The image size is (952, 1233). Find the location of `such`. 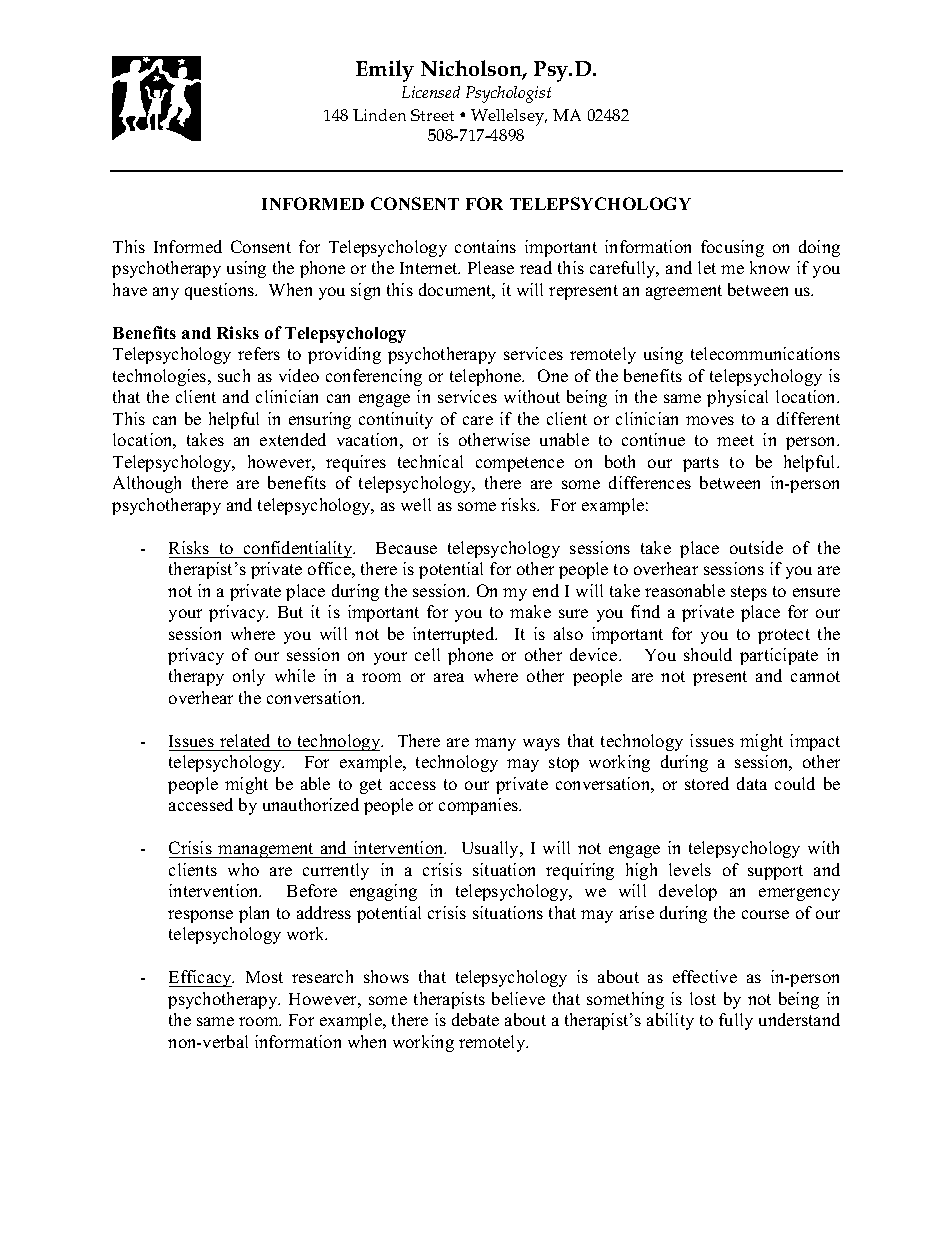

such is located at coordinates (234, 375).
